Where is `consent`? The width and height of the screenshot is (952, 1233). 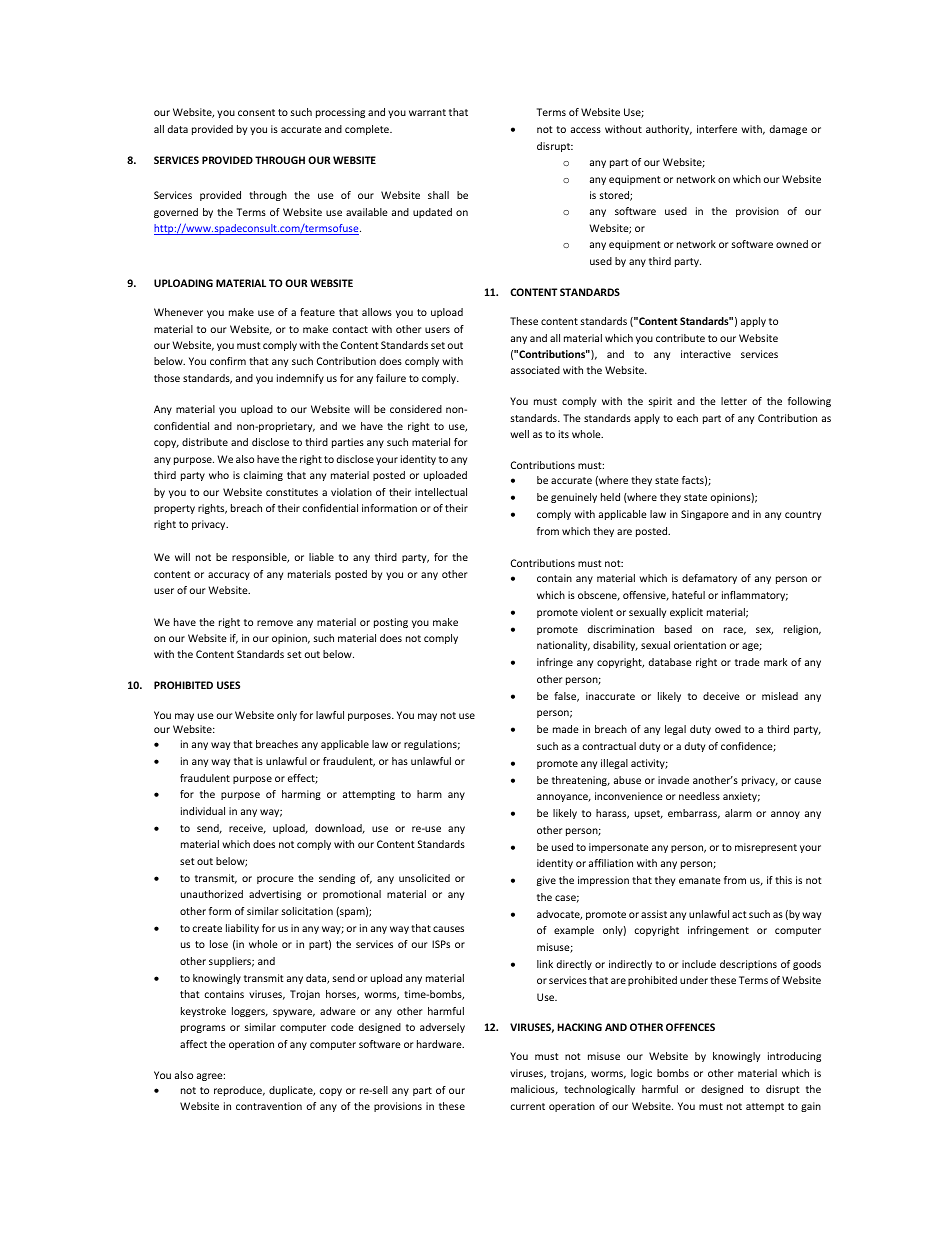 consent is located at coordinates (256, 112).
